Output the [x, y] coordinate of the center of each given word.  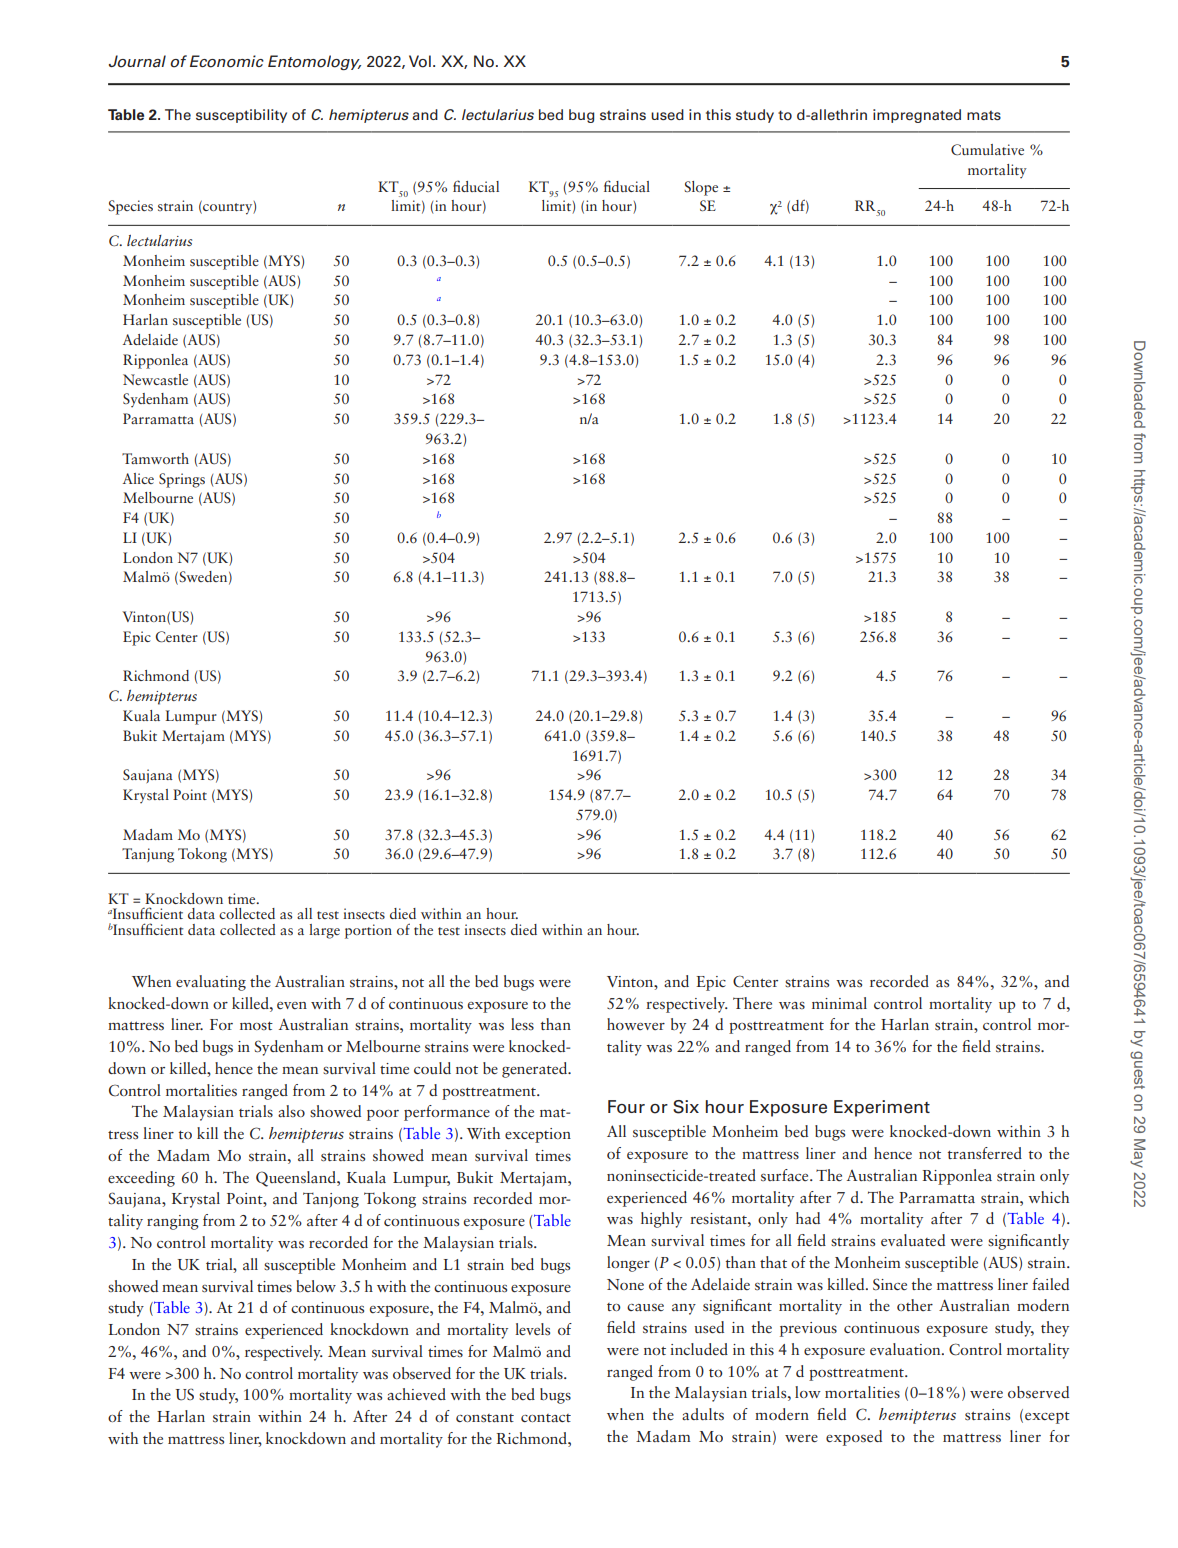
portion [368, 931]
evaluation [906, 1349]
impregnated [917, 116]
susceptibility [241, 116]
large [324, 931]
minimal [839, 1003]
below [316, 1286]
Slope [701, 188]
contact [546, 1418]
